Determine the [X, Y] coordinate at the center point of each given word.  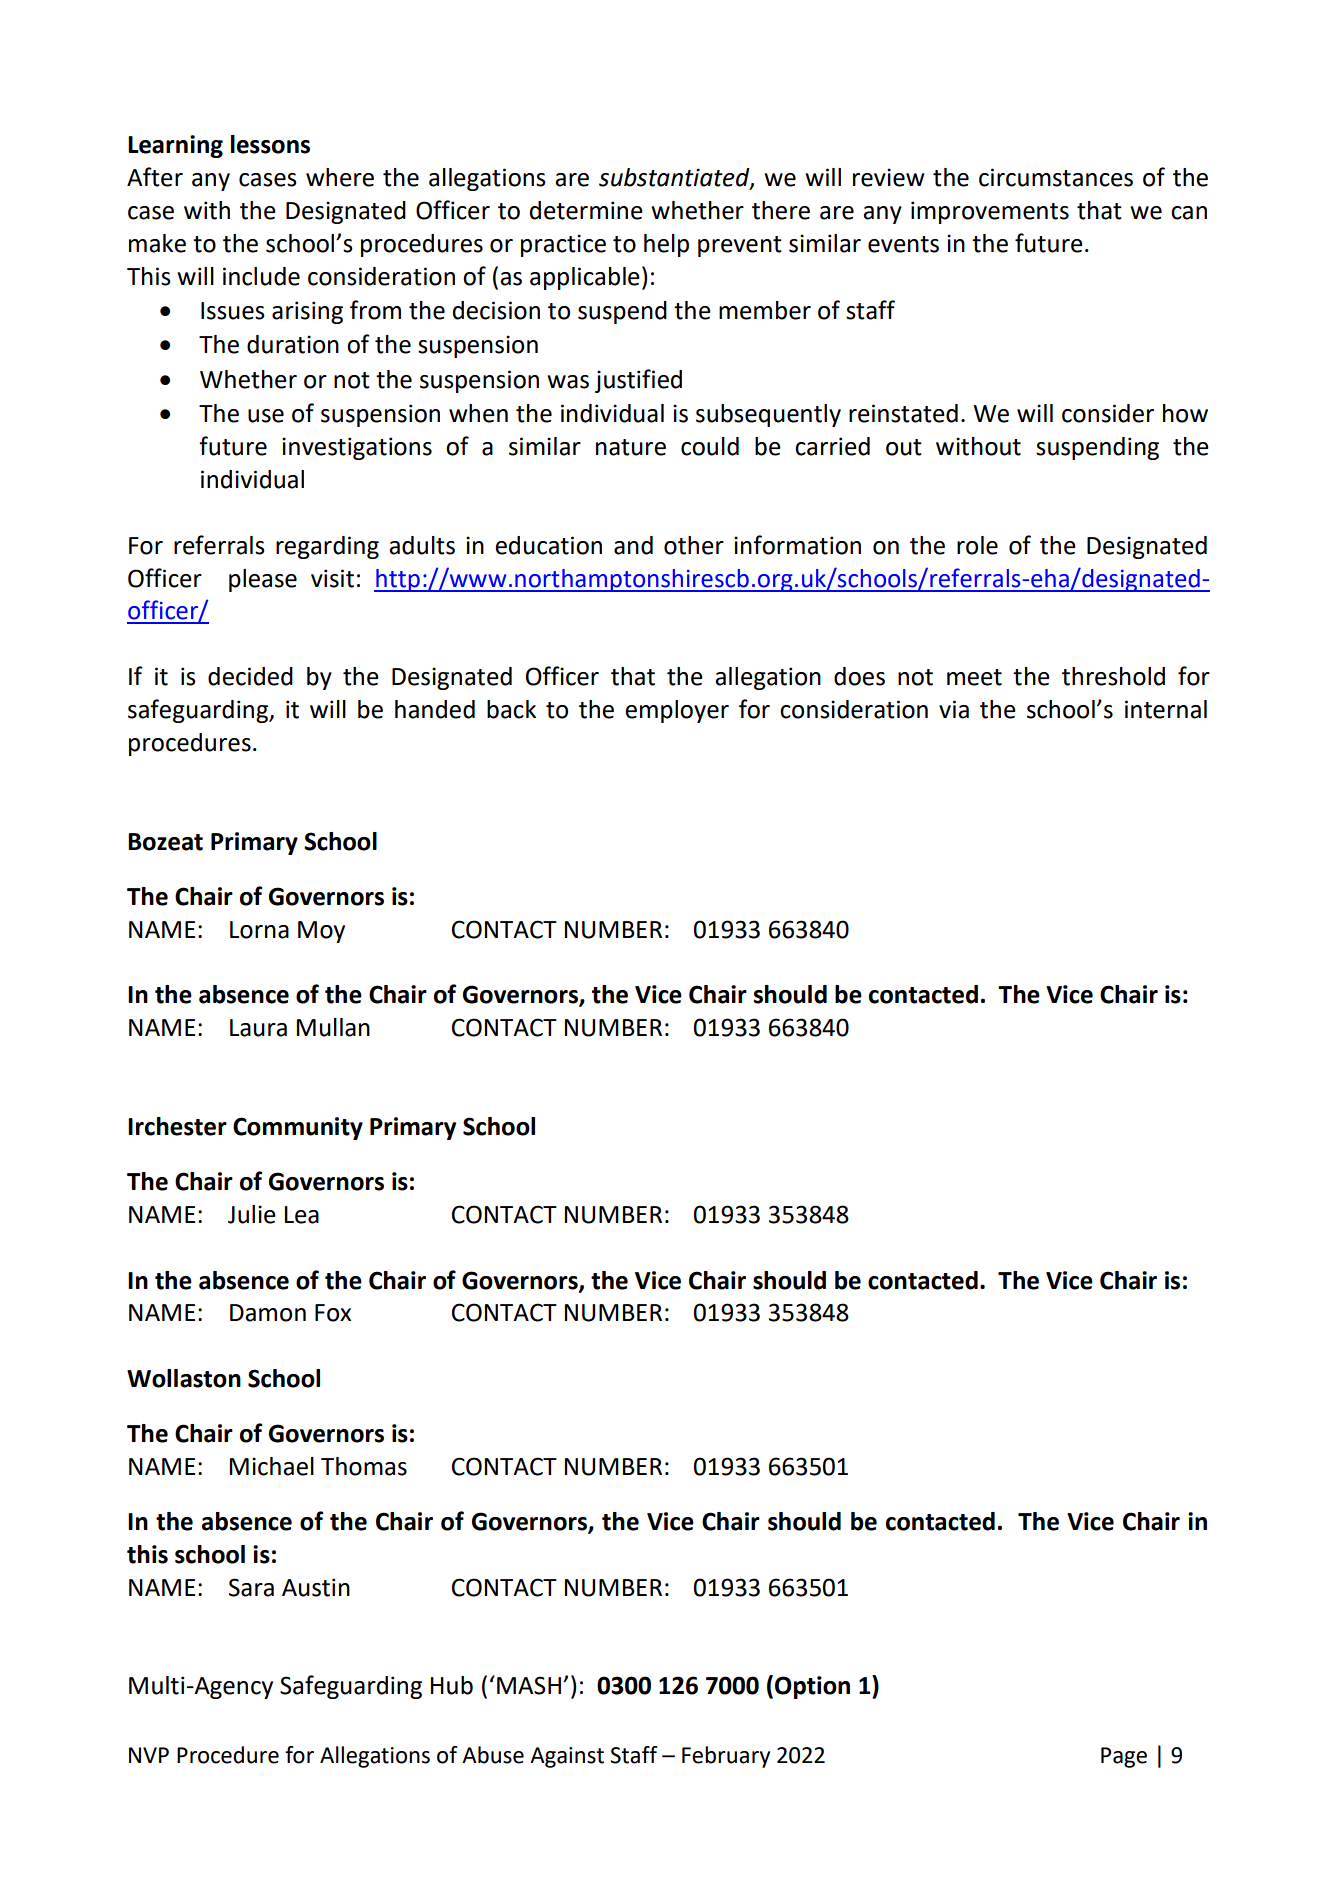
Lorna [259, 930]
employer [677, 711]
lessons [270, 144]
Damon [268, 1313]
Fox [333, 1313]
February [726, 1757]
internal [1166, 709]
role [977, 545]
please [263, 580]
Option [812, 1687]
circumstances [1056, 177]
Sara [251, 1587]
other [694, 545]
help [666, 245]
